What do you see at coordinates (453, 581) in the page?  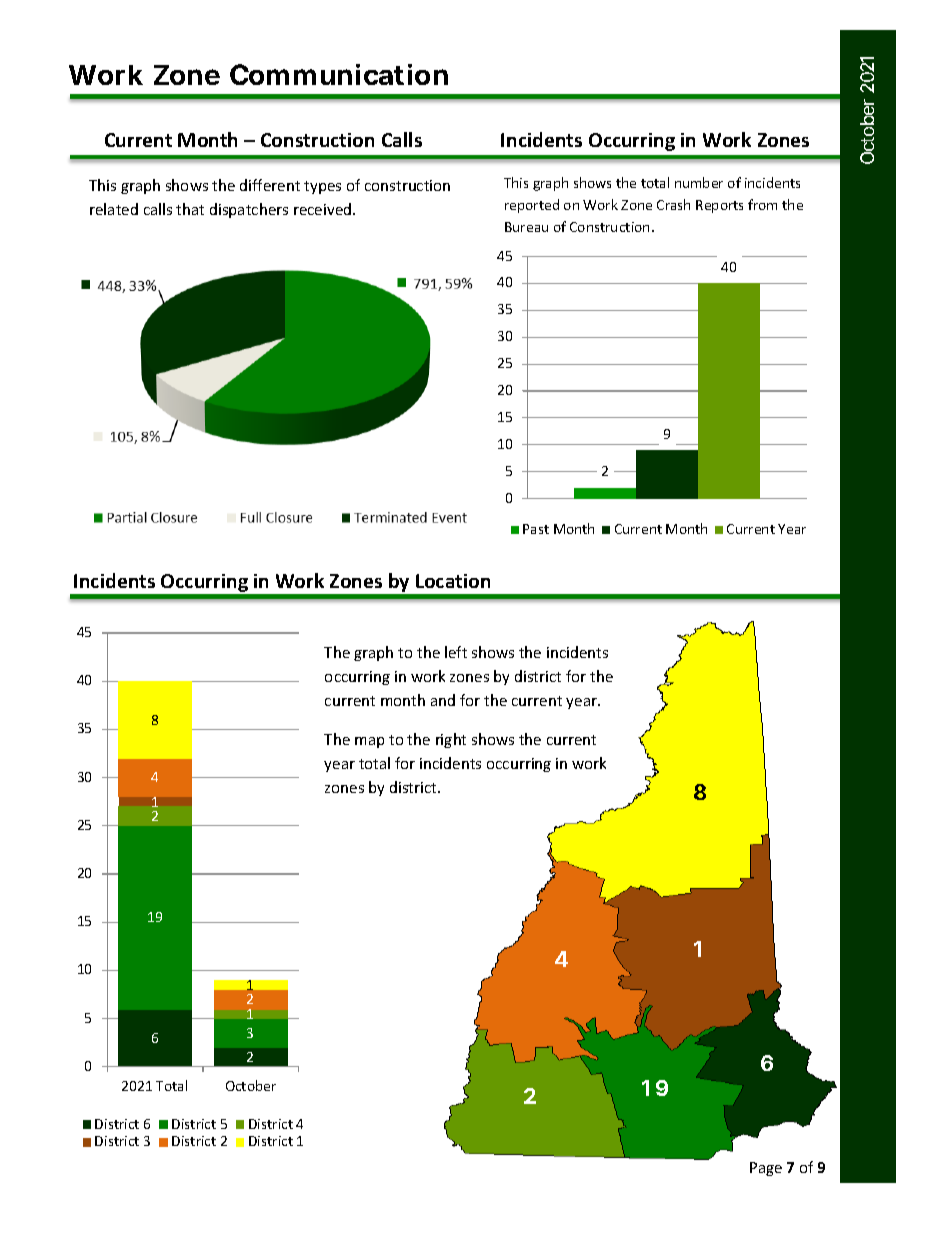 I see `Location` at bounding box center [453, 581].
